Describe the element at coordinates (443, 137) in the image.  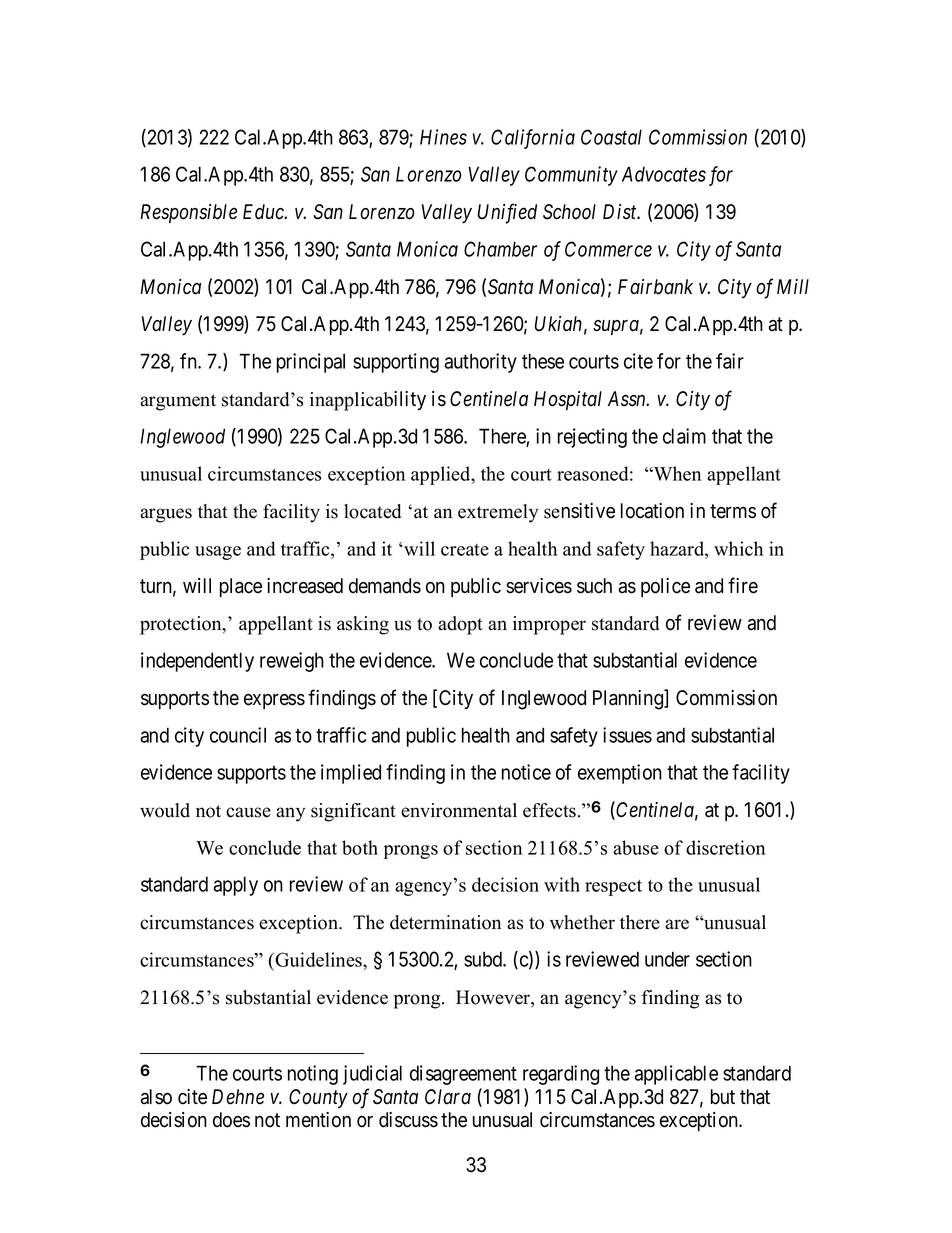
I see `Hines` at that location.
